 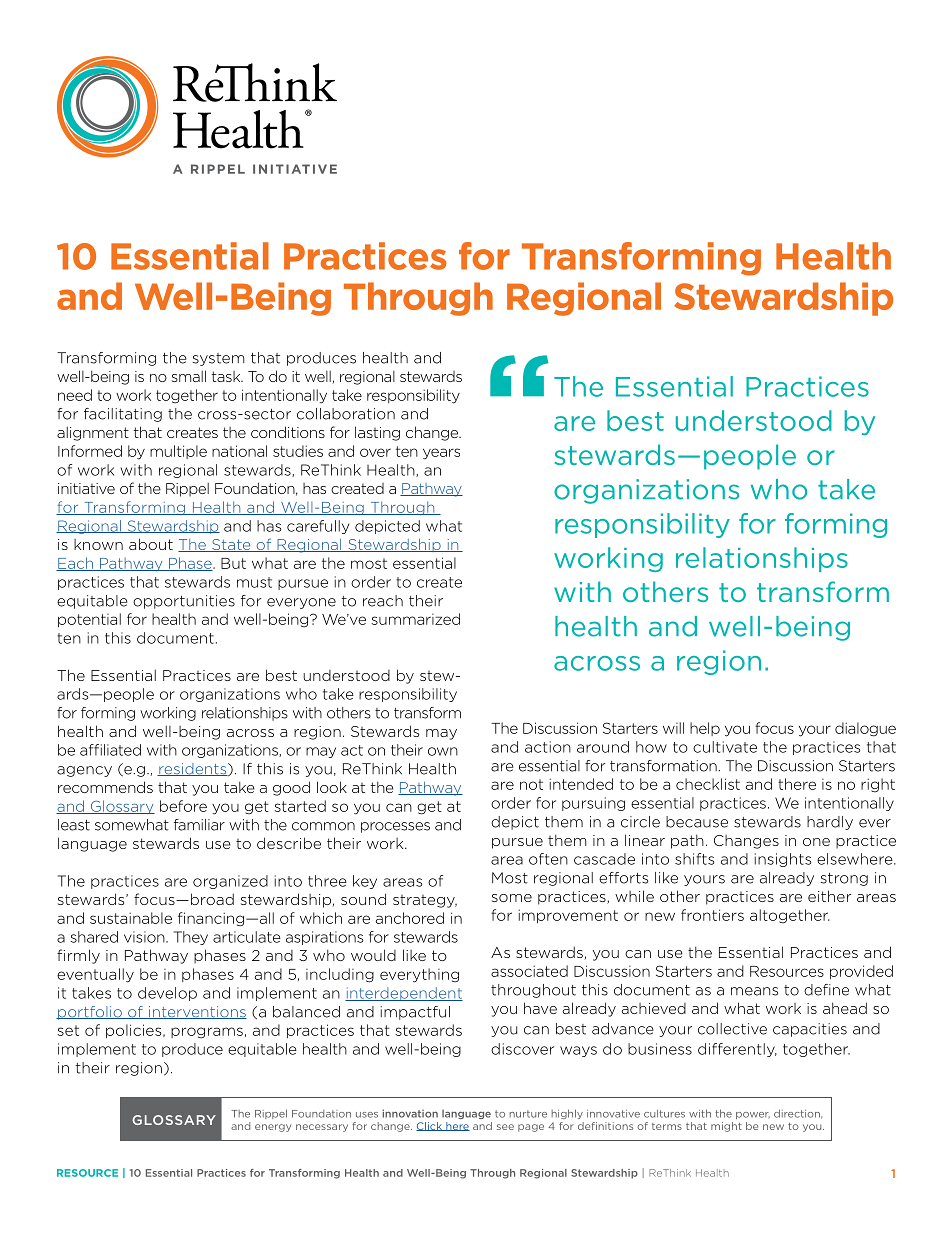 What do you see at coordinates (505, 1127) in the screenshot?
I see `see` at bounding box center [505, 1127].
